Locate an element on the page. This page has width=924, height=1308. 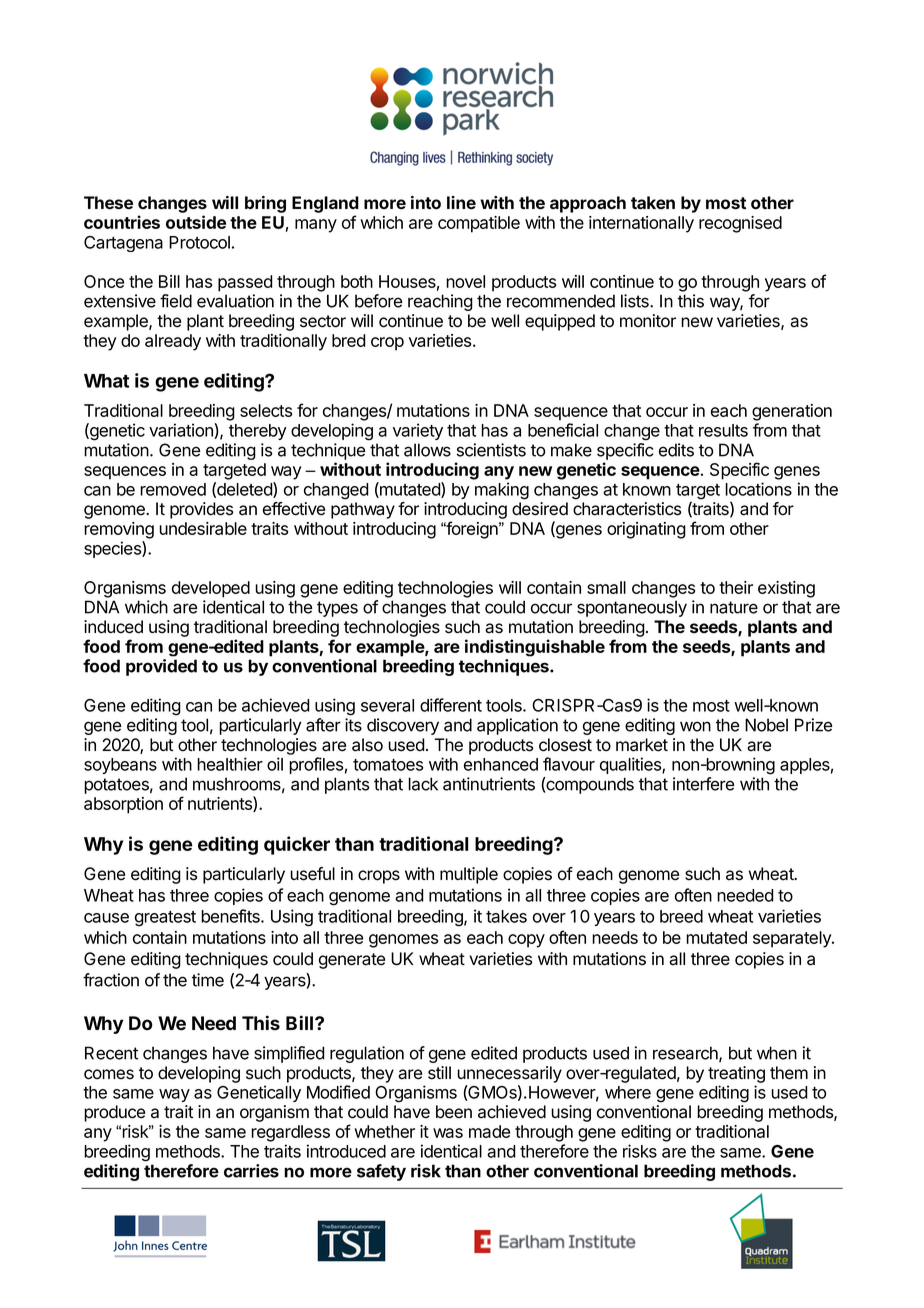
locations is located at coordinates (758, 489).
